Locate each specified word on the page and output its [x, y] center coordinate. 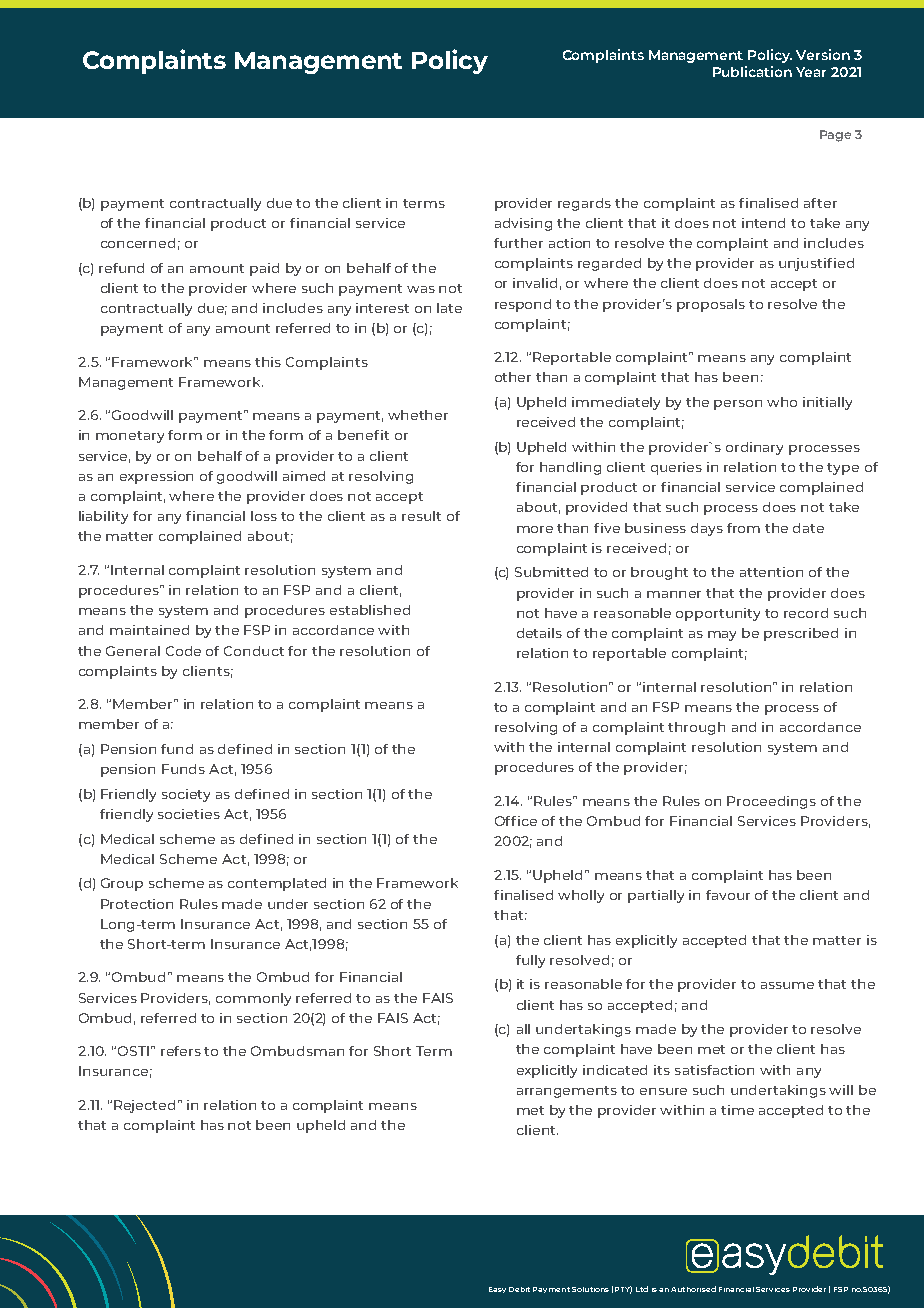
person [738, 405]
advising [523, 224]
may [722, 636]
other [513, 377]
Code [183, 651]
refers [181, 1051]
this [268, 362]
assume [787, 985]
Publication [752, 71]
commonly [253, 999]
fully [530, 961]
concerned [138, 243]
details [539, 633]
